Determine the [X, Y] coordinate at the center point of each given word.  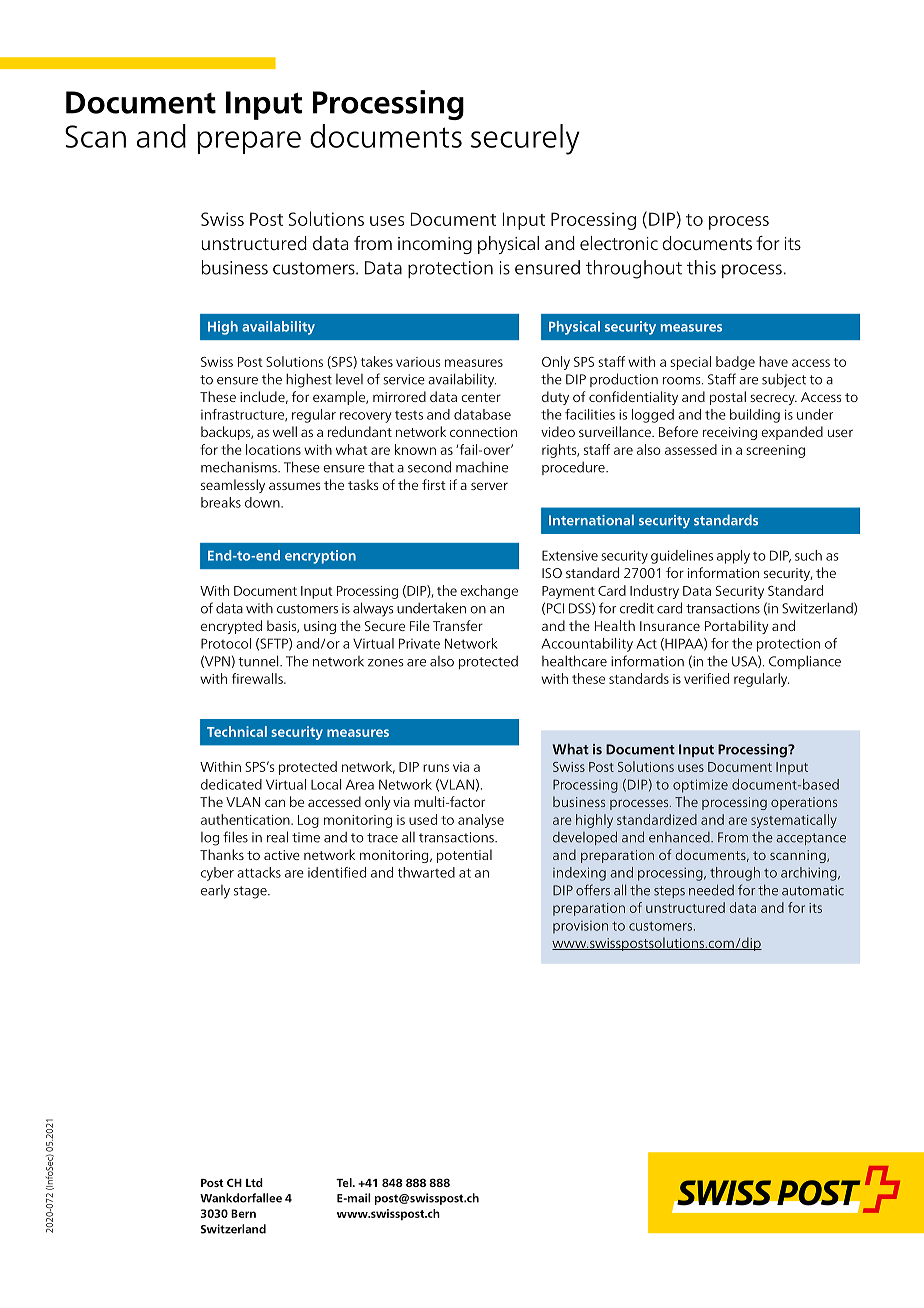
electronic [619, 243]
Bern [243, 1213]
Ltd [254, 1182]
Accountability [587, 645]
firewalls [258, 678]
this [701, 267]
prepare [249, 142]
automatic [813, 890]
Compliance [805, 662]
